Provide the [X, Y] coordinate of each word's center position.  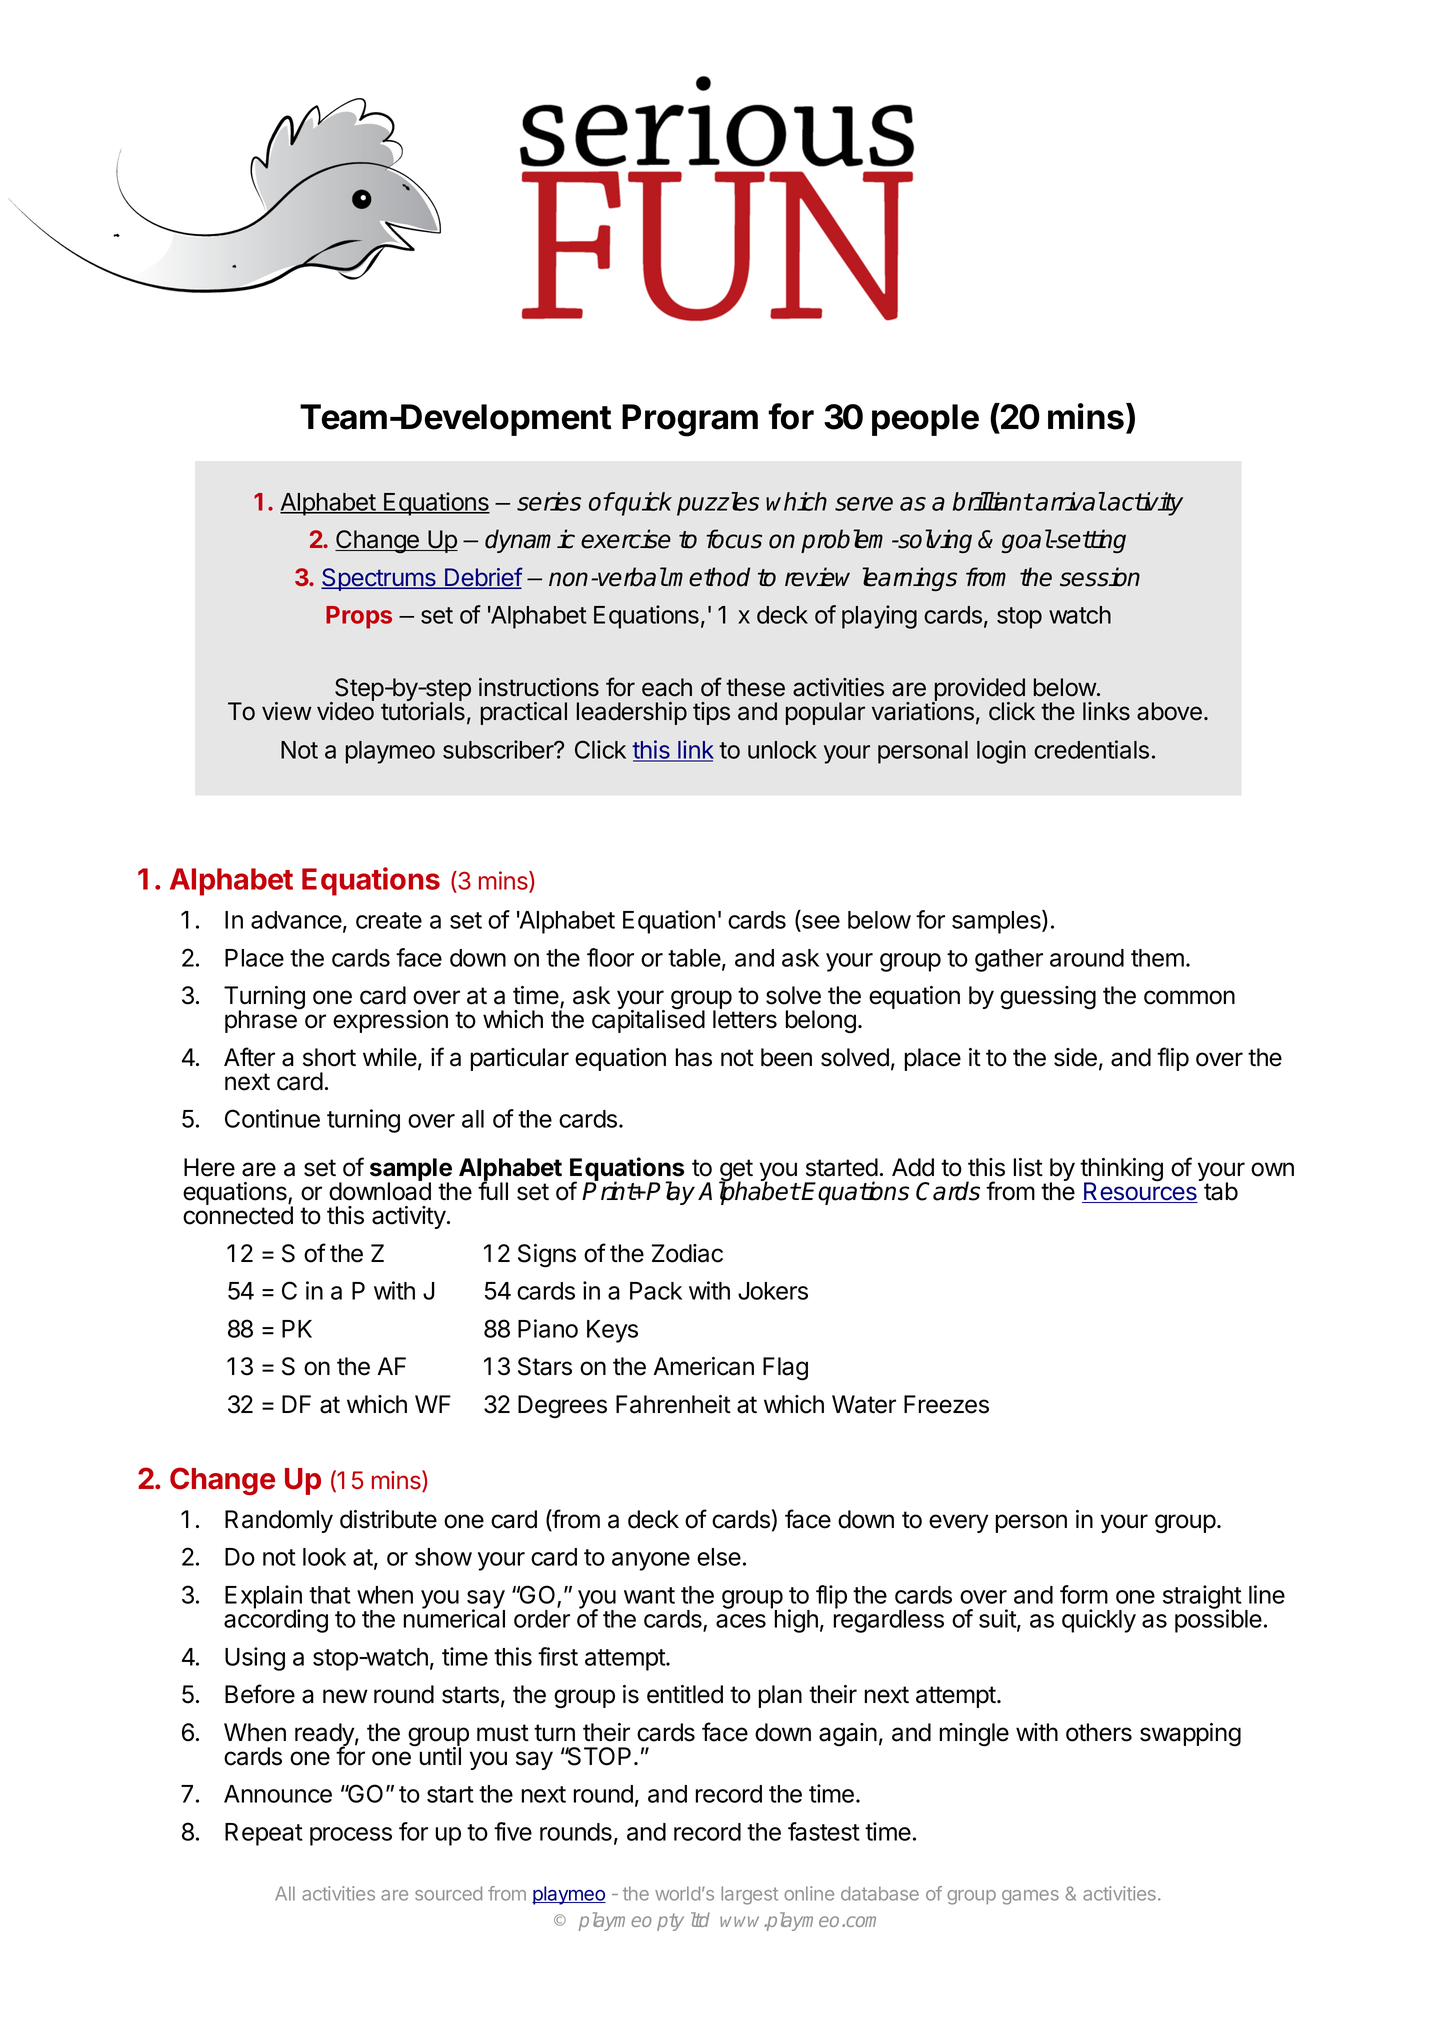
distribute [388, 1519]
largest [749, 1895]
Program [690, 420]
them [1157, 958]
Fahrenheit [673, 1404]
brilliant [993, 501]
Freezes [946, 1404]
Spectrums [379, 579]
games [1030, 1897]
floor [610, 957]
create [389, 920]
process [351, 1836]
